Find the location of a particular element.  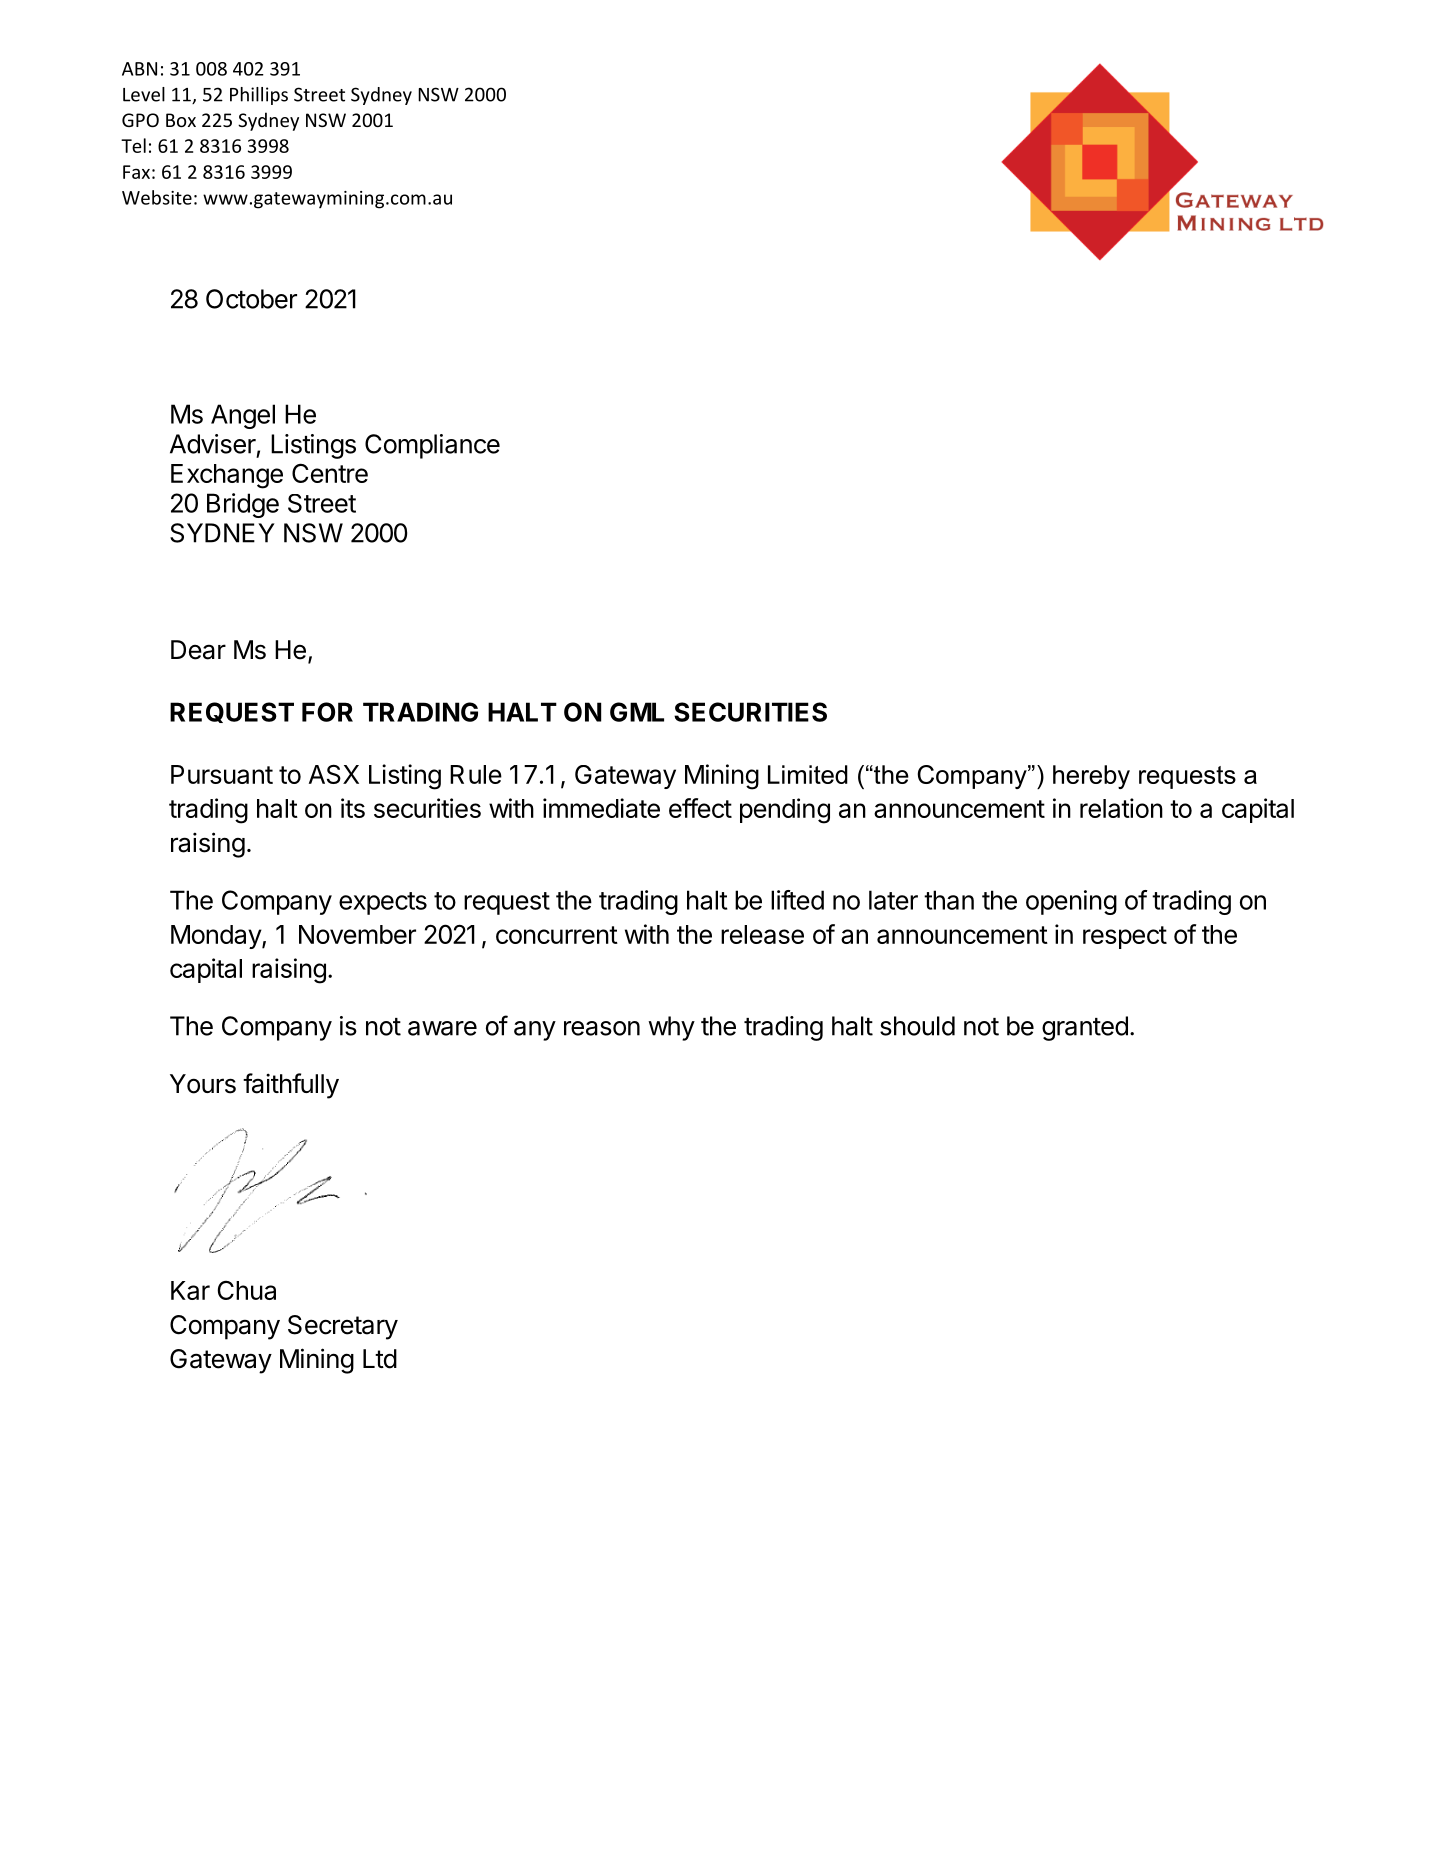

Phillips is located at coordinates (259, 96).
